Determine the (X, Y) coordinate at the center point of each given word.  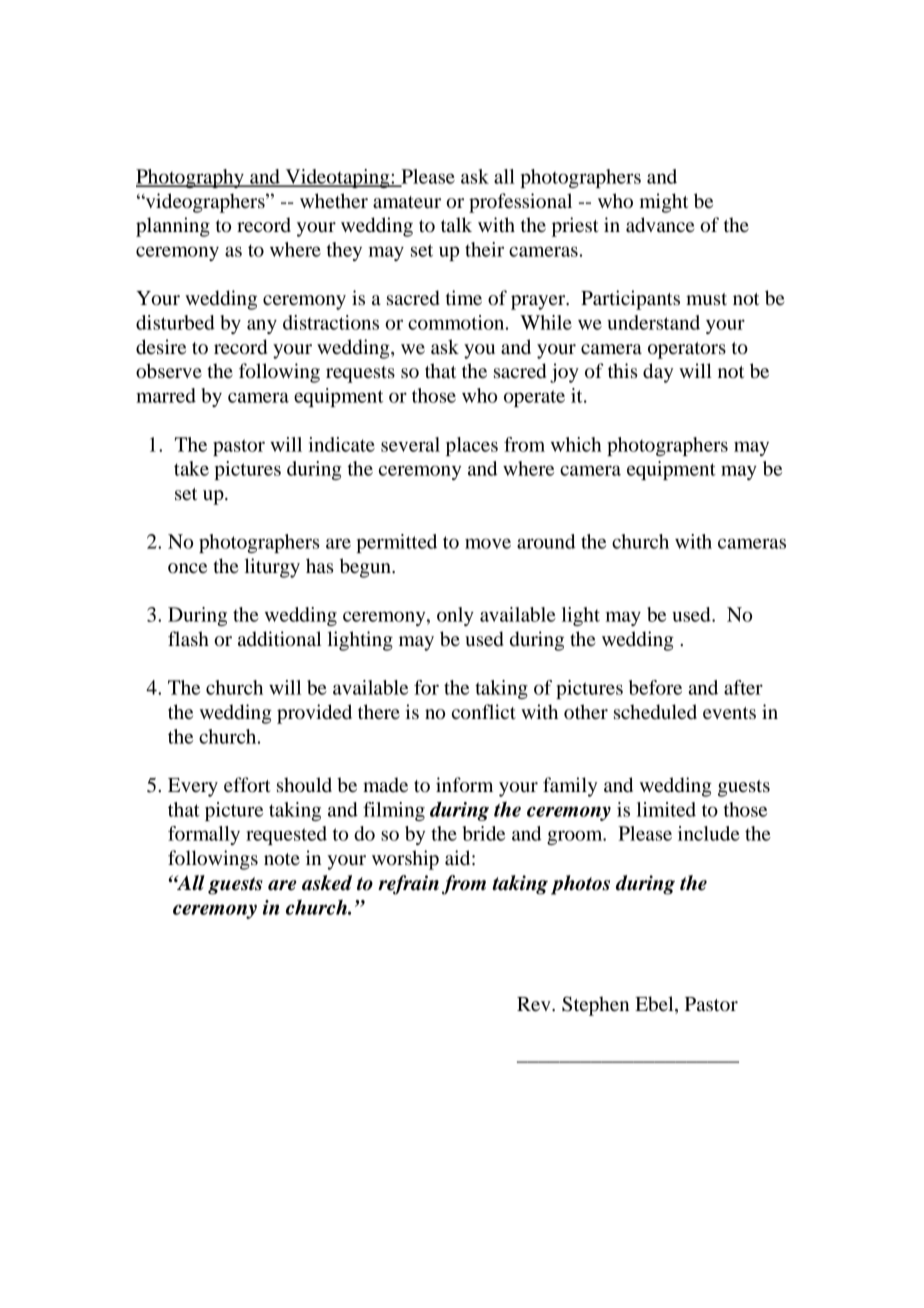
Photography (191, 178)
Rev (535, 1004)
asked (327, 883)
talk (456, 224)
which (576, 444)
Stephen (595, 1006)
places (472, 446)
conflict (484, 712)
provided (314, 714)
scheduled (655, 712)
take (191, 468)
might (663, 203)
